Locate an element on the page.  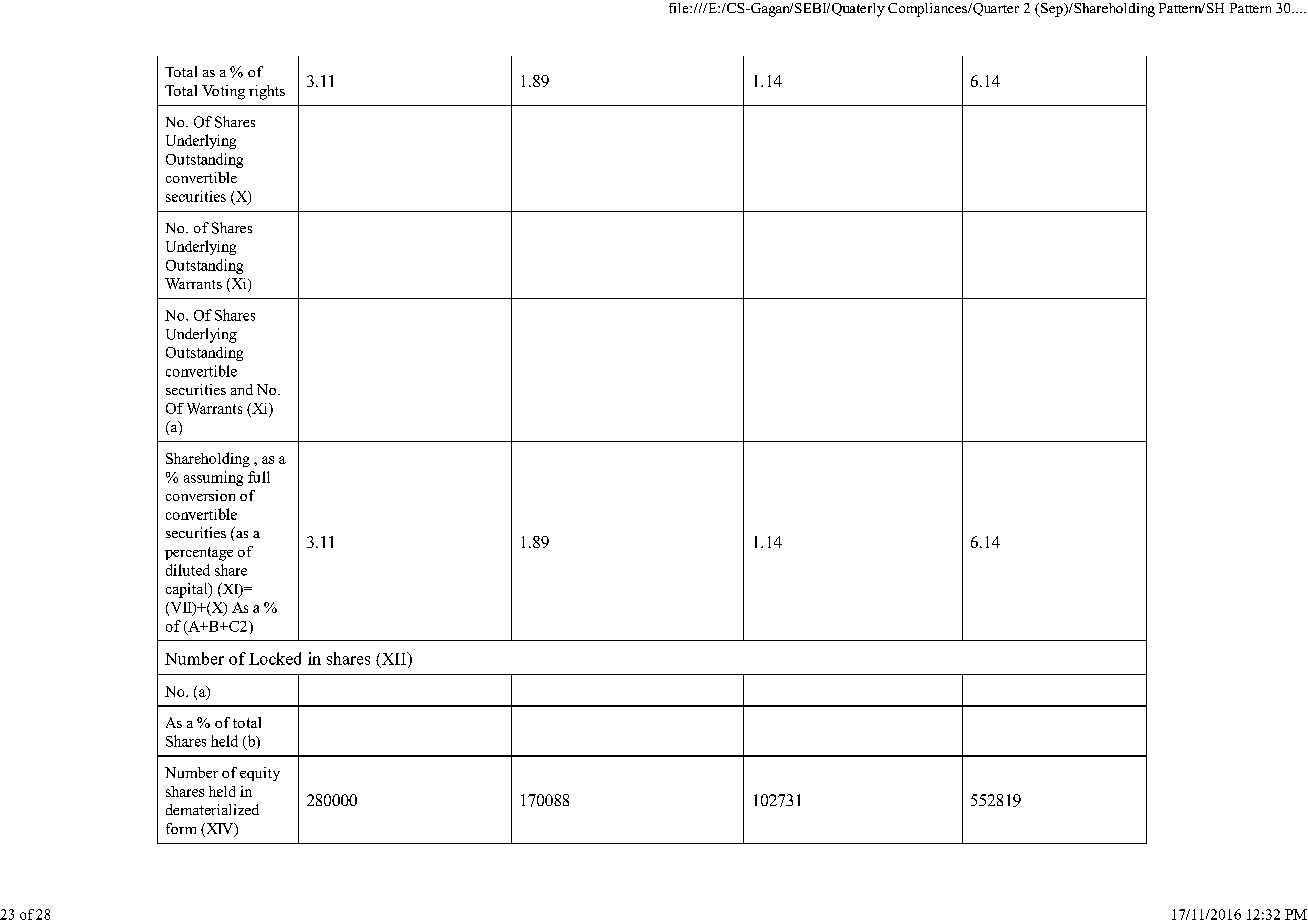
full is located at coordinates (259, 477).
